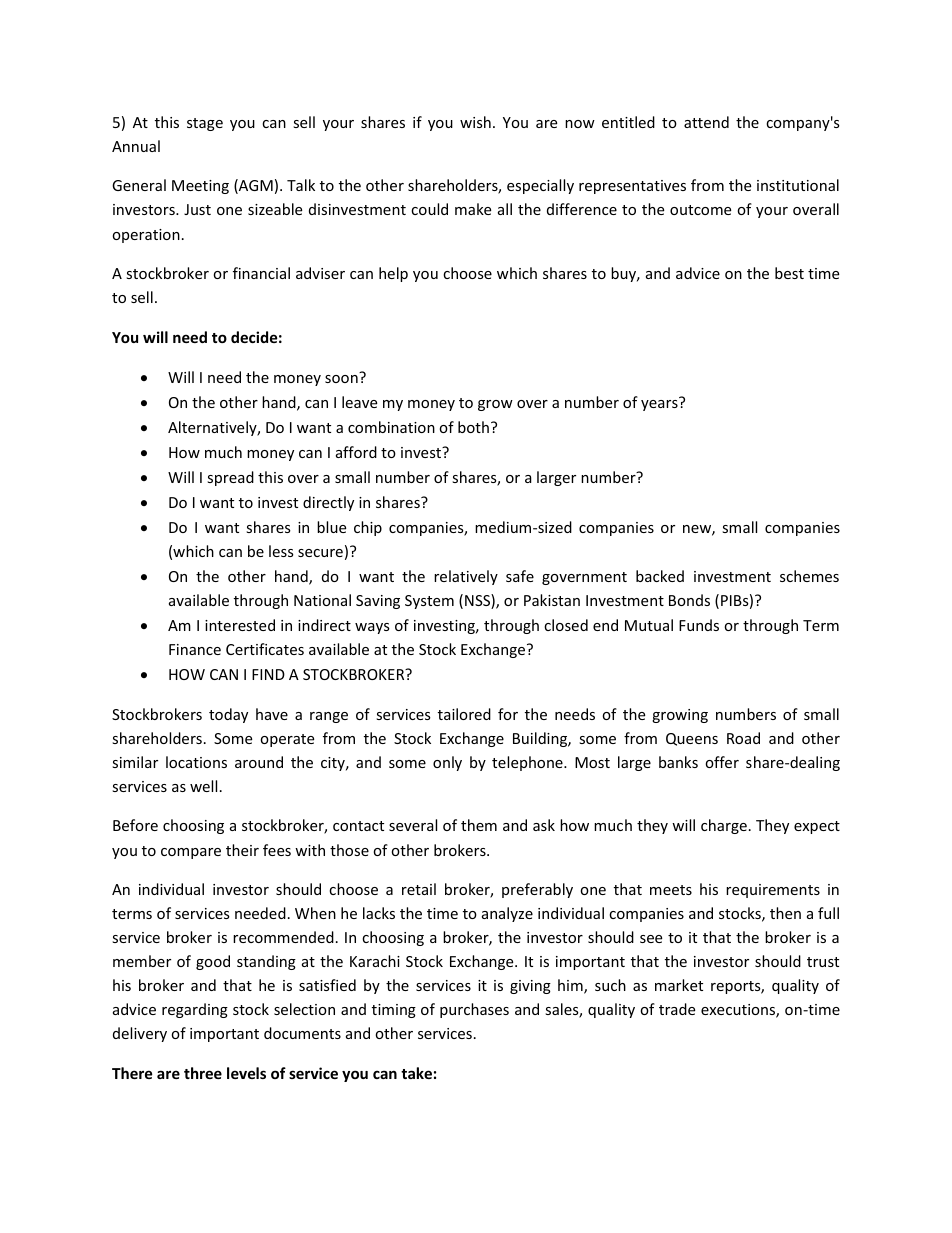 The image size is (952, 1233). Describe the element at coordinates (475, 122) in the document. I see `wish` at that location.
